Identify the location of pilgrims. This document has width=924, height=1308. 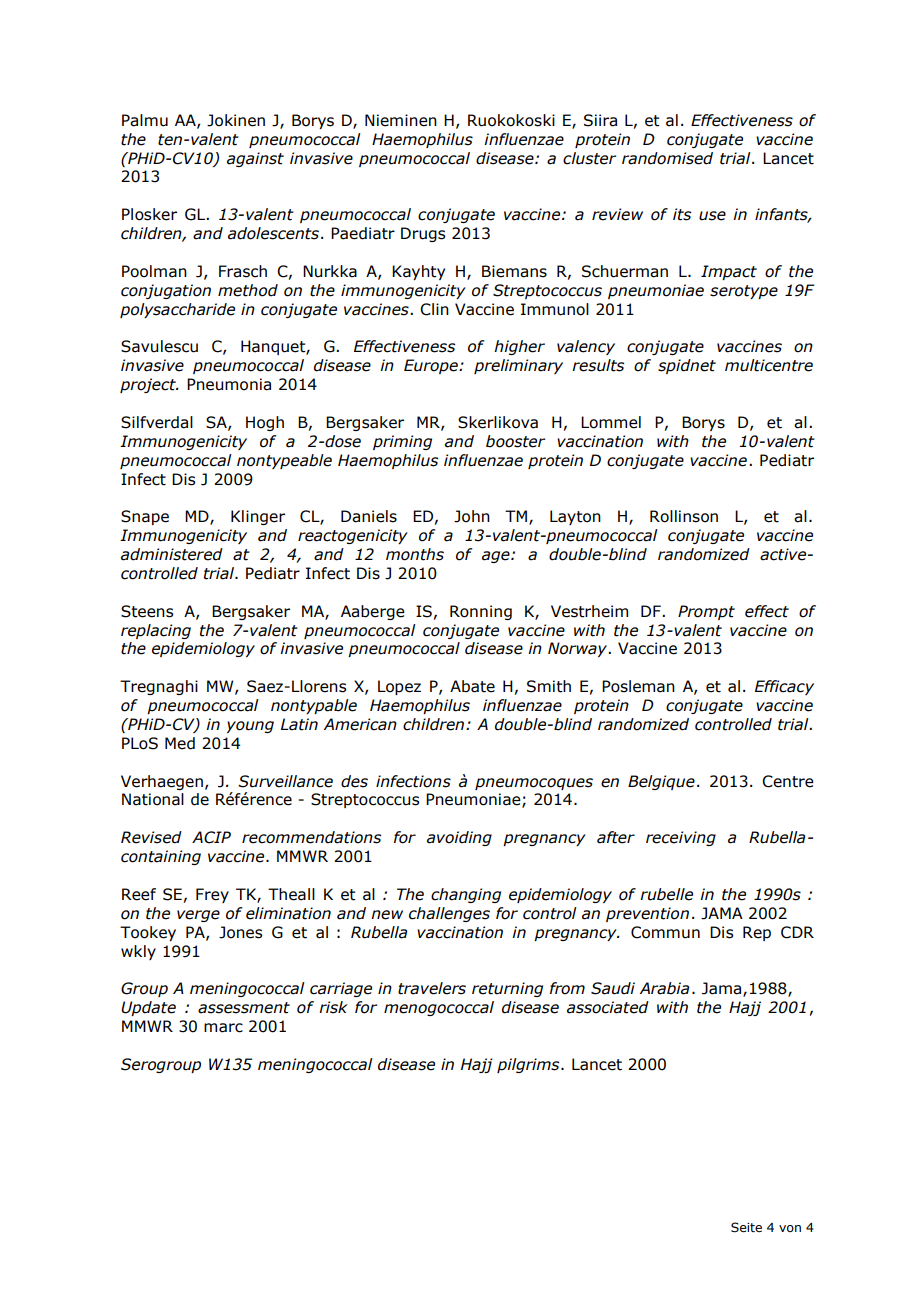
(529, 1065).
